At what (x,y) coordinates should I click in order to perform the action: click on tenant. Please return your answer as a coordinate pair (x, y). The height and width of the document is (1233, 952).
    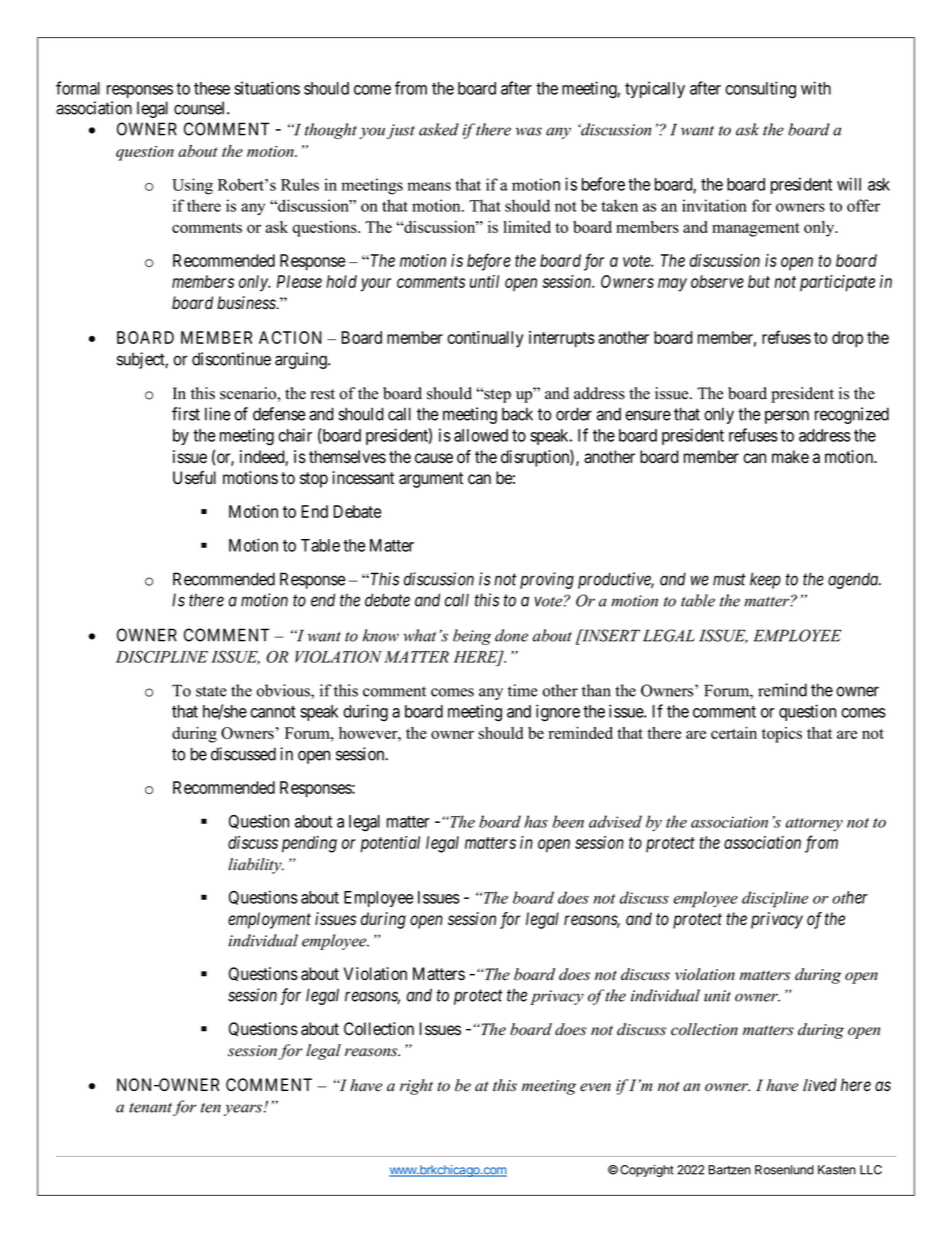
    Looking at the image, I should click on (150, 1108).
